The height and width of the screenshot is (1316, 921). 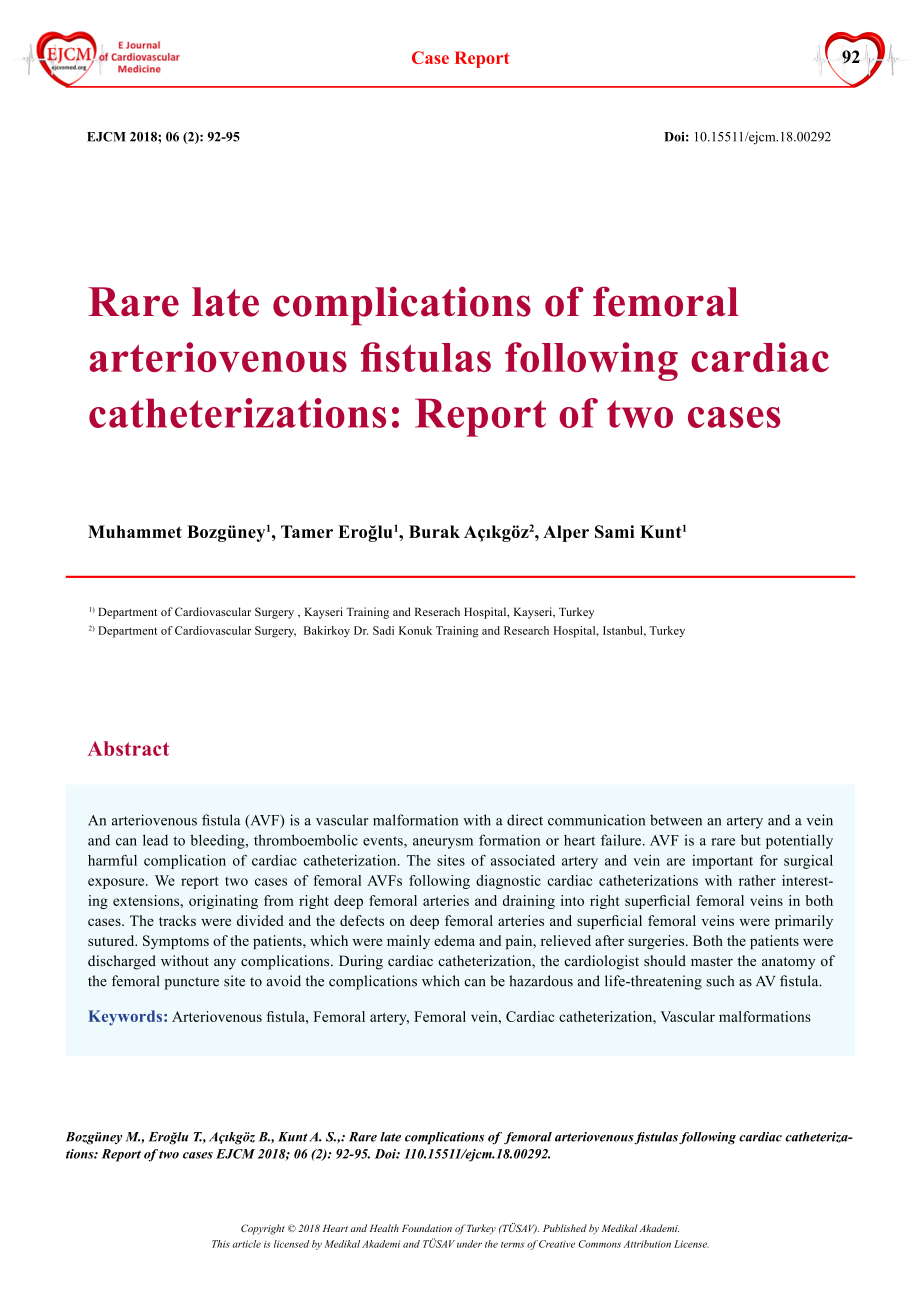 I want to click on such, so click(x=720, y=981).
